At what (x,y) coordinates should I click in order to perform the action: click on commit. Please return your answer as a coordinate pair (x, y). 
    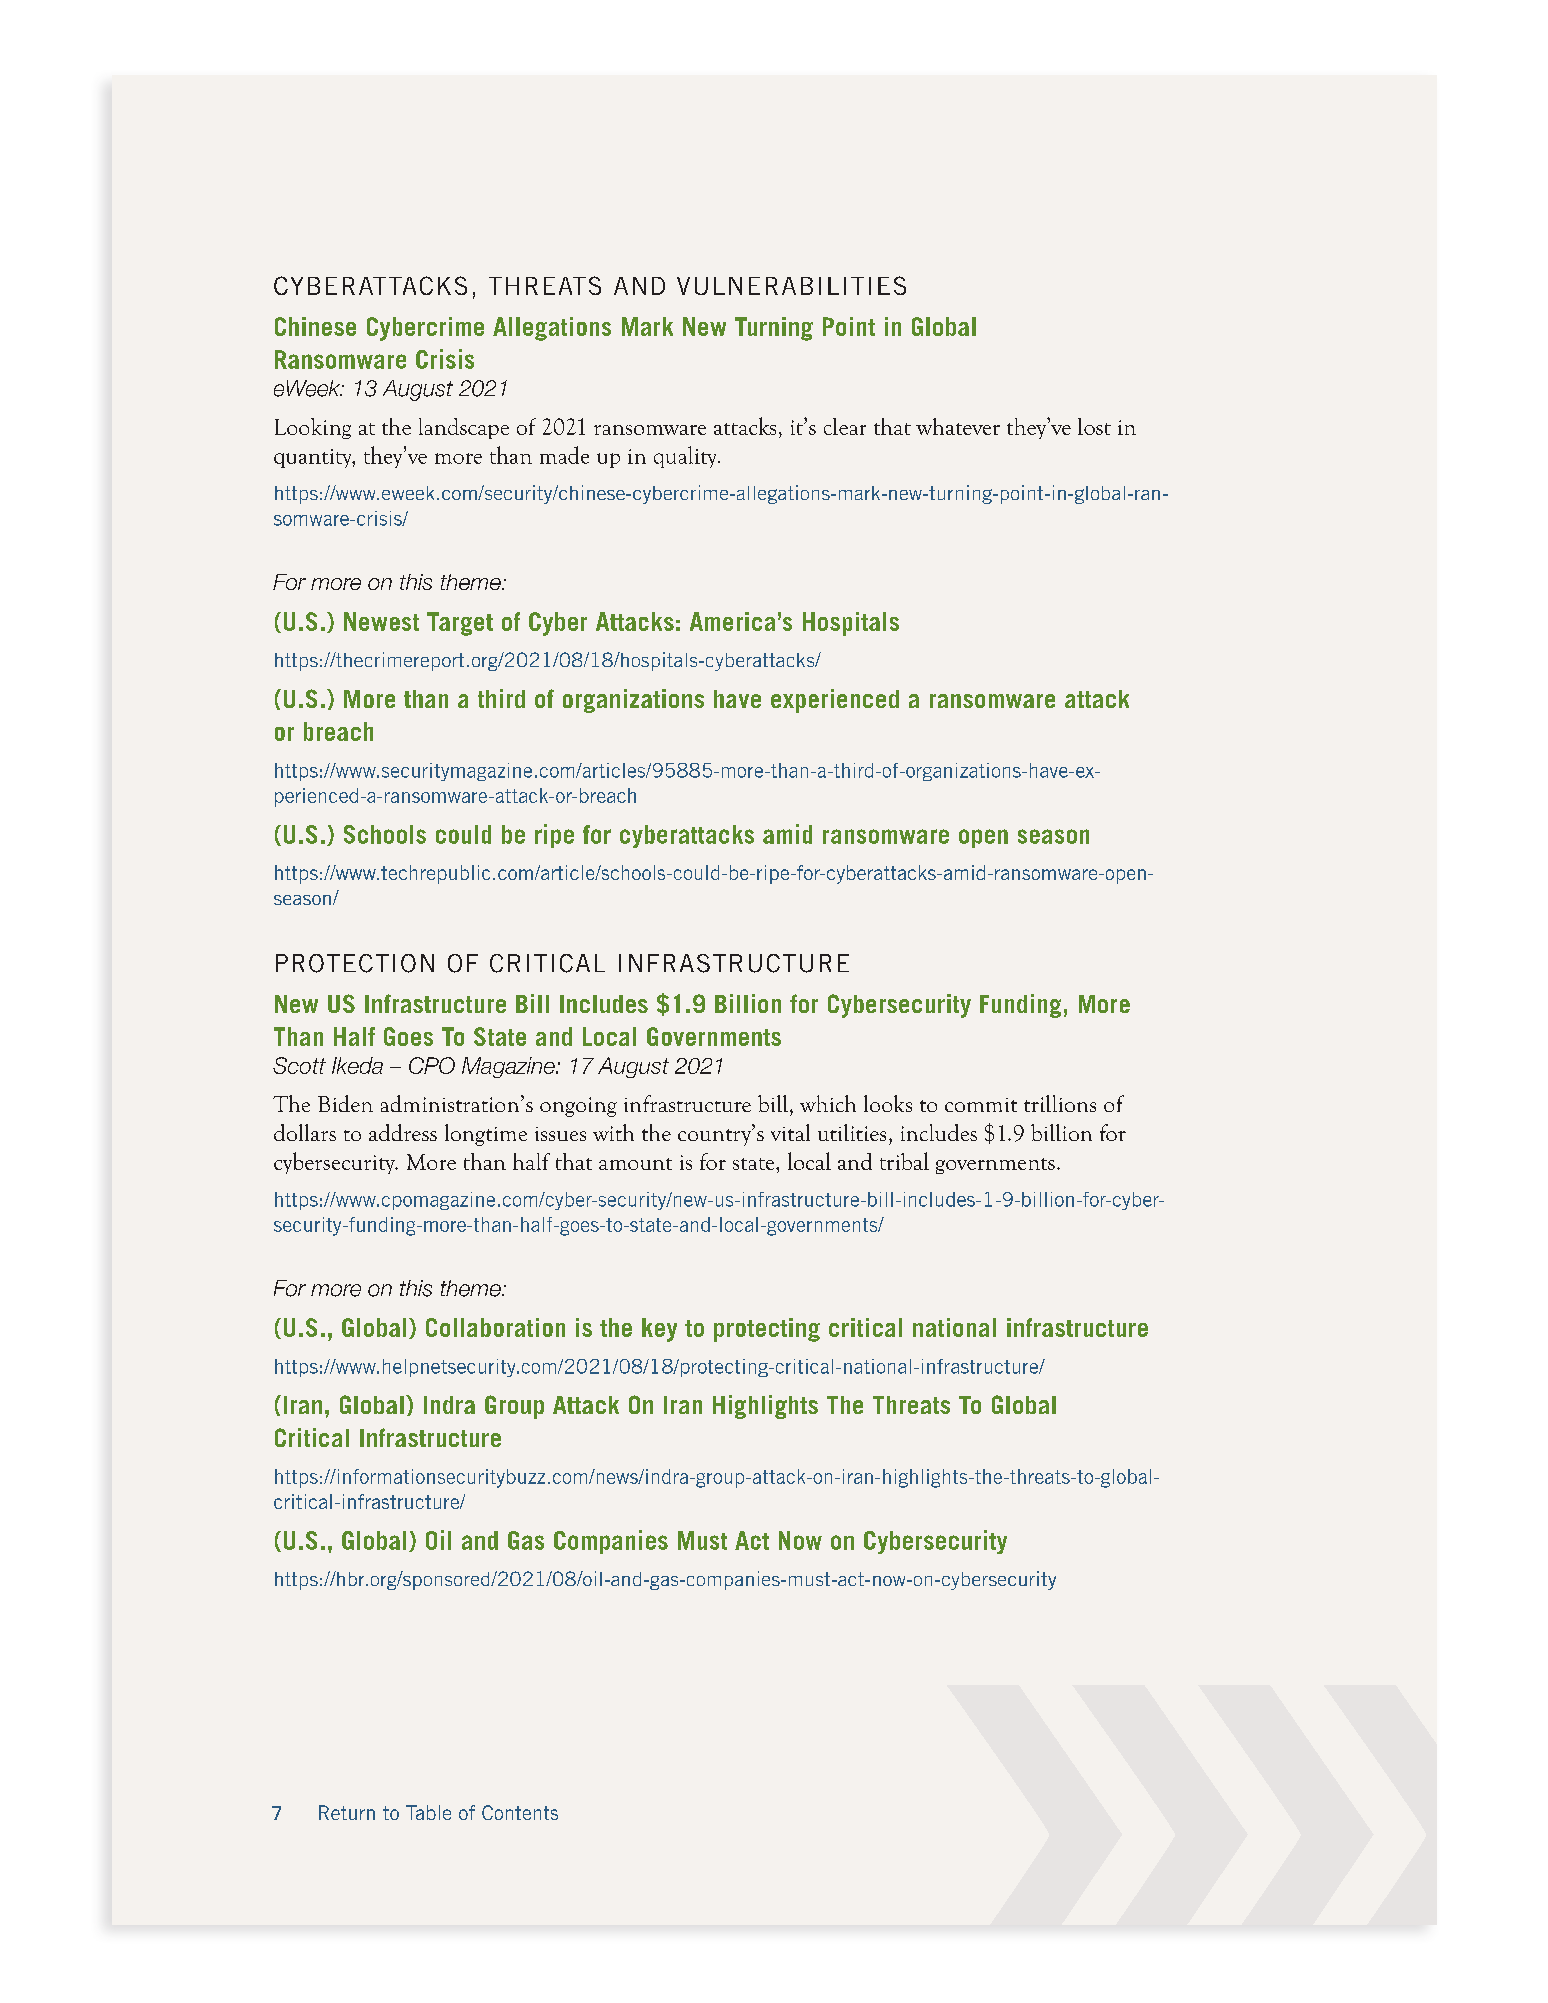
    Looking at the image, I should click on (981, 1105).
